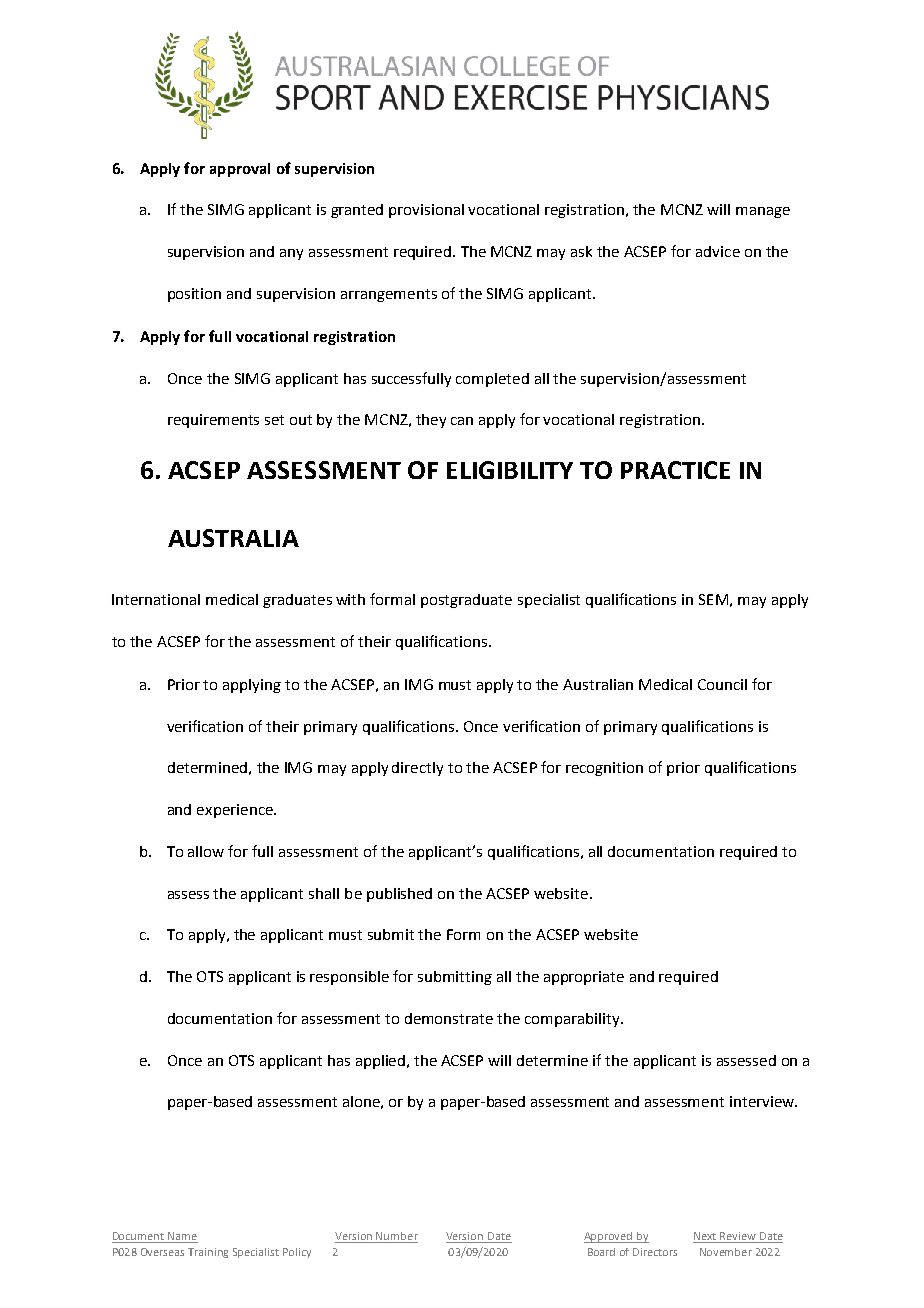 The width and height of the screenshot is (924, 1308). What do you see at coordinates (426, 211) in the screenshot?
I see `provisional` at bounding box center [426, 211].
